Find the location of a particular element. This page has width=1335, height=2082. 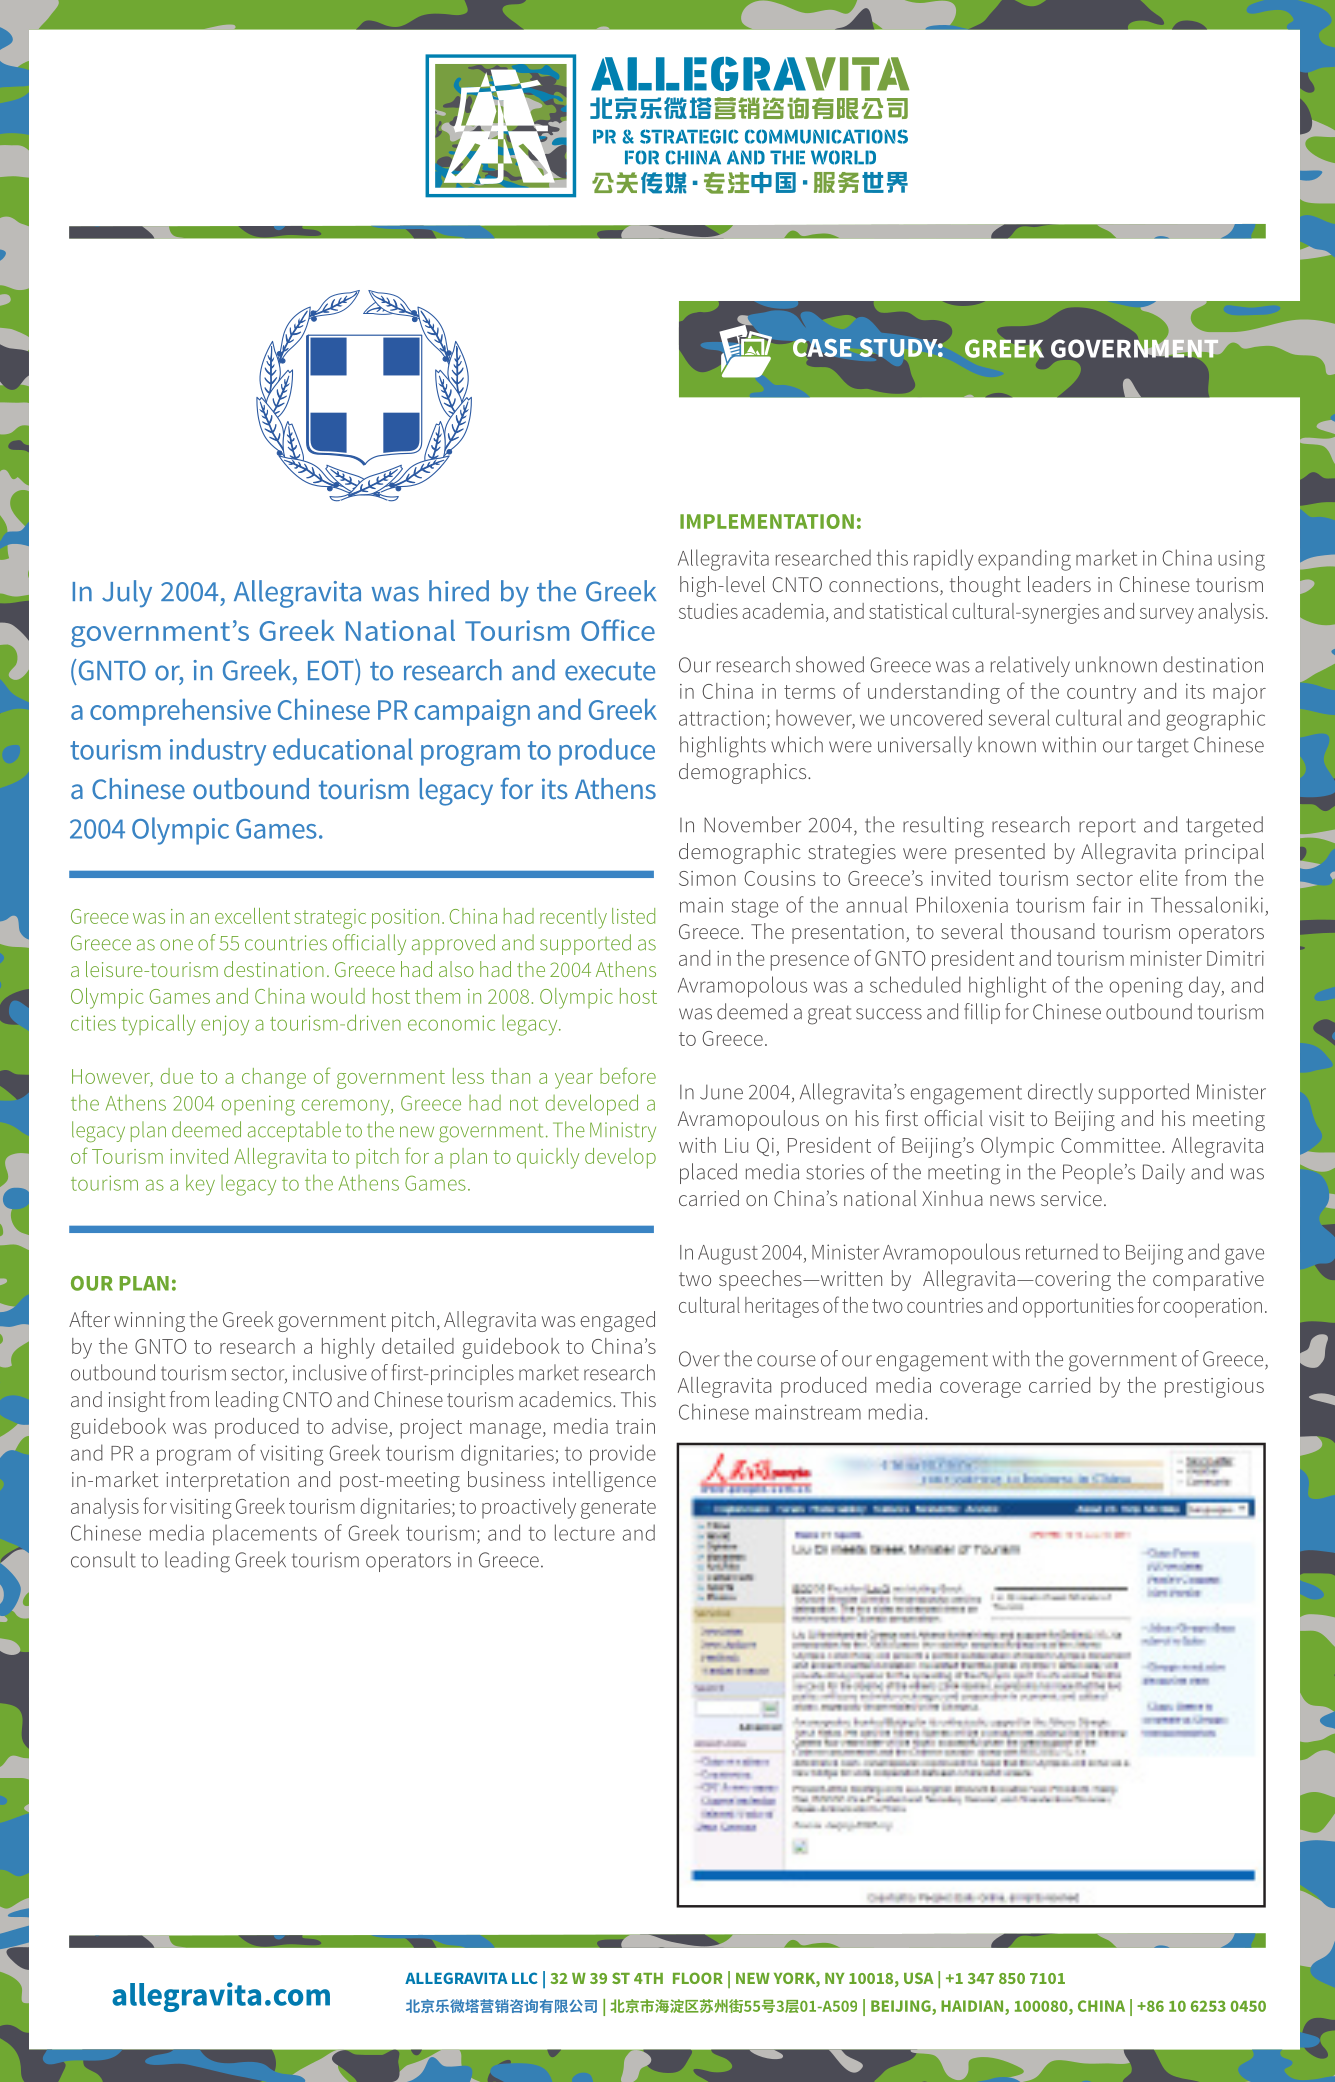

expanding is located at coordinates (1024, 560).
